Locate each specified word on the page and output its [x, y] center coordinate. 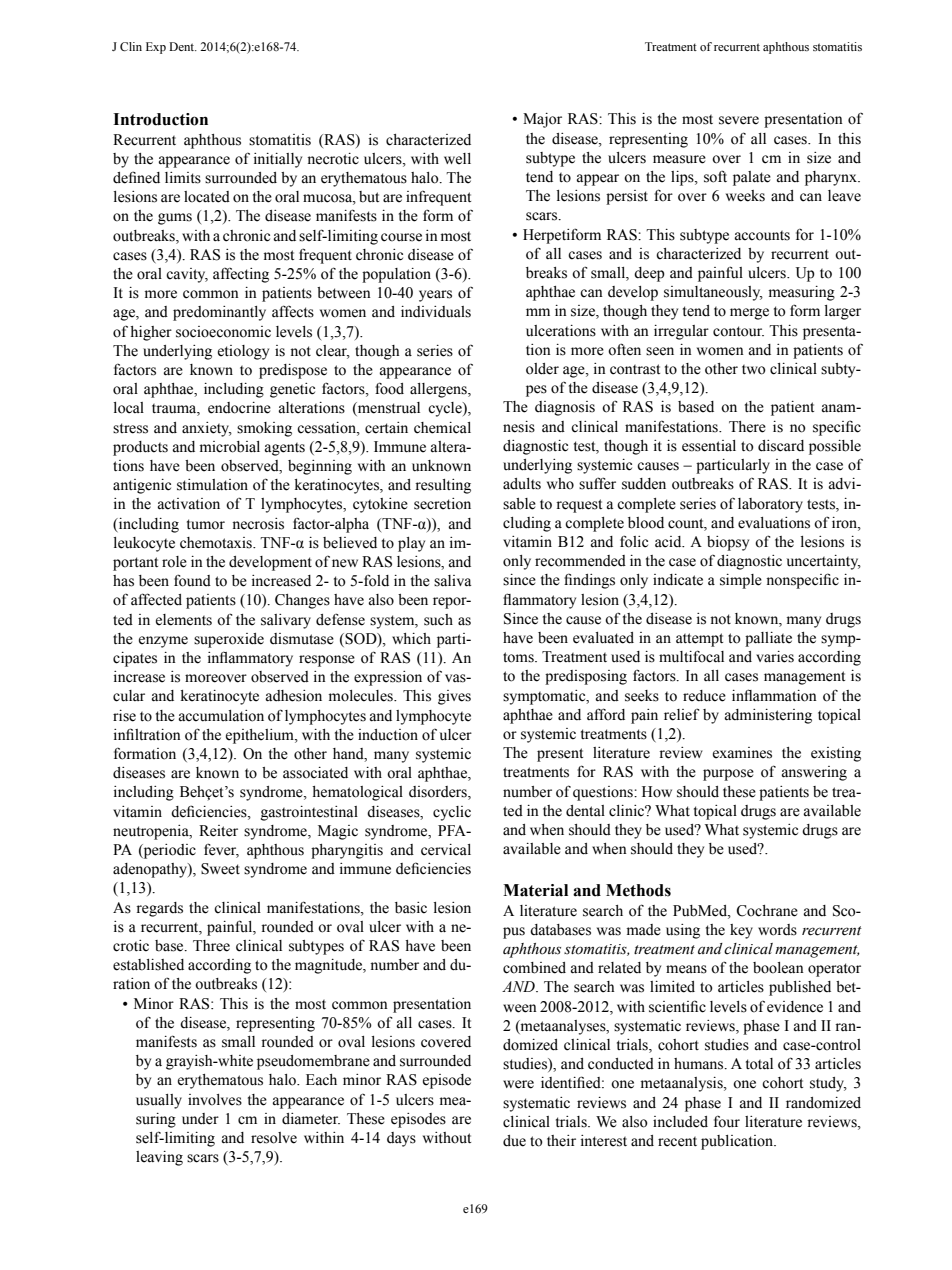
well [457, 159]
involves [215, 1100]
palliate [768, 639]
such [438, 620]
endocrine [239, 408]
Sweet [220, 869]
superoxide [229, 640]
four [727, 1122]
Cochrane [767, 911]
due [514, 1141]
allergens [439, 390]
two [754, 370]
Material [535, 890]
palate [752, 178]
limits [183, 178]
